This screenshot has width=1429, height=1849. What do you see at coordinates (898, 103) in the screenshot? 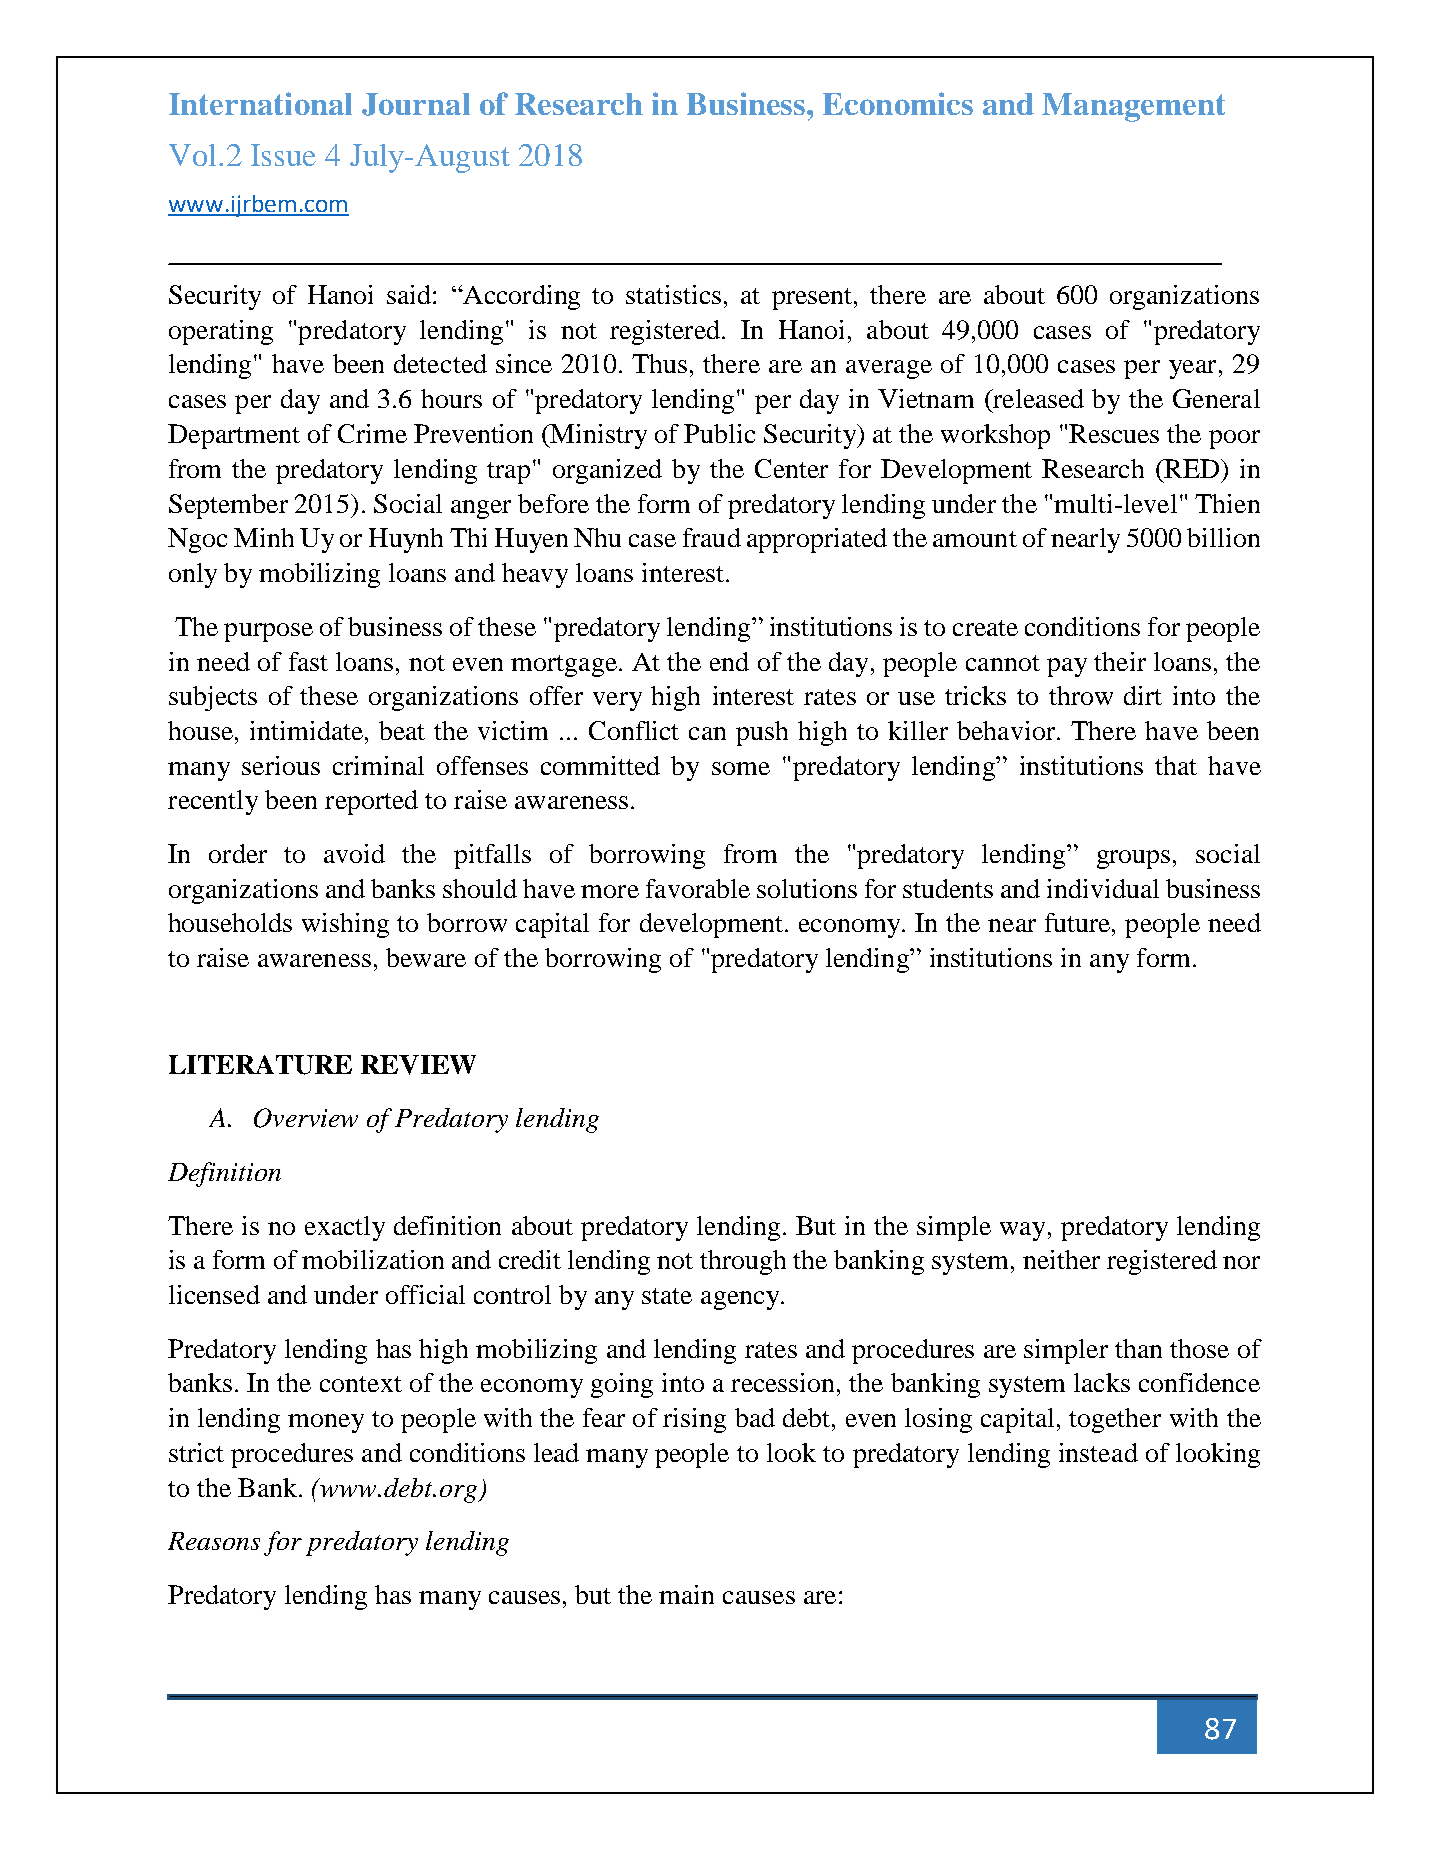
I see `Economics` at bounding box center [898, 103].
